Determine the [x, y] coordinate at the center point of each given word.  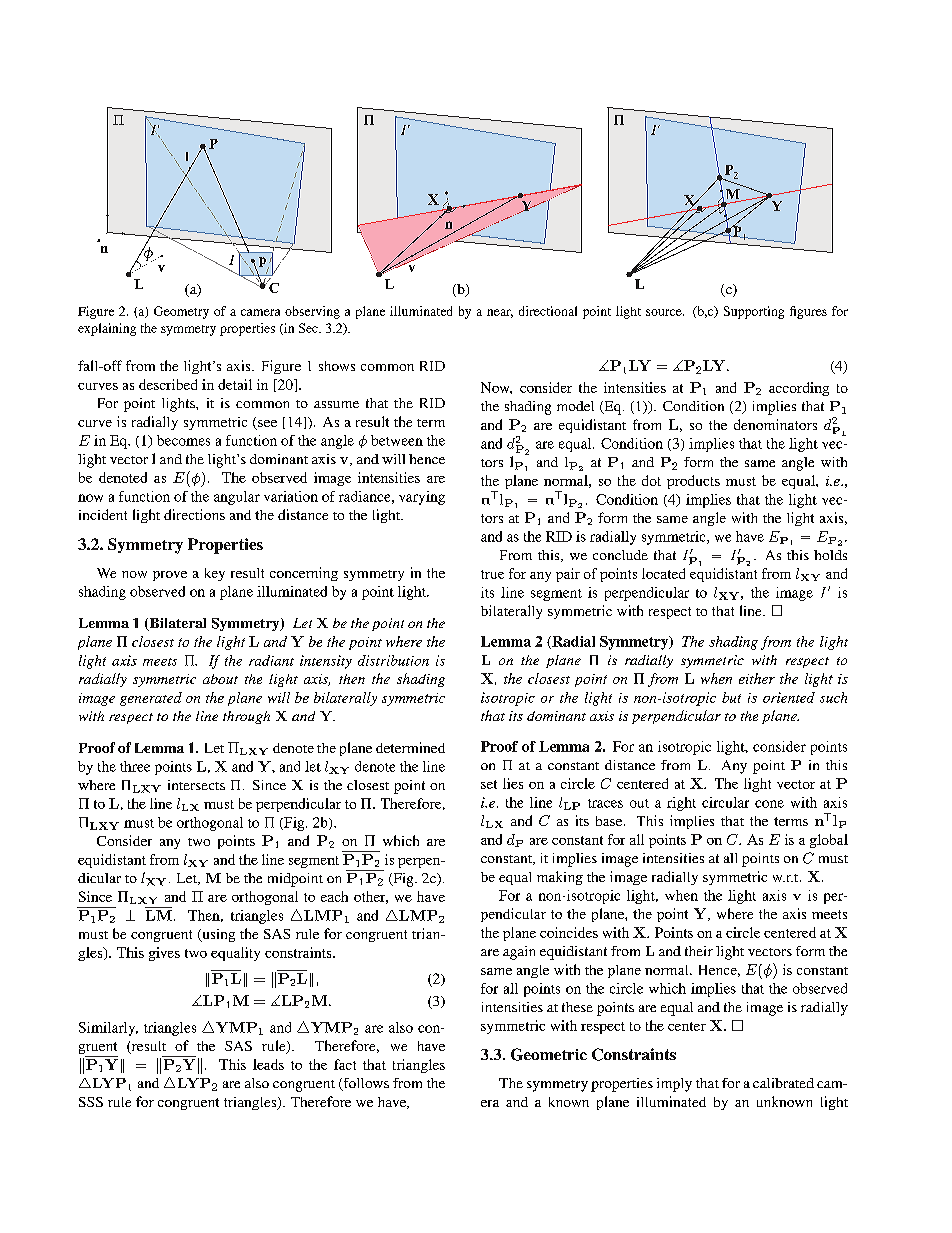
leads [268, 1064]
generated [151, 699]
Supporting [754, 312]
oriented [789, 697]
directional [548, 311]
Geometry [181, 312]
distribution [393, 660]
